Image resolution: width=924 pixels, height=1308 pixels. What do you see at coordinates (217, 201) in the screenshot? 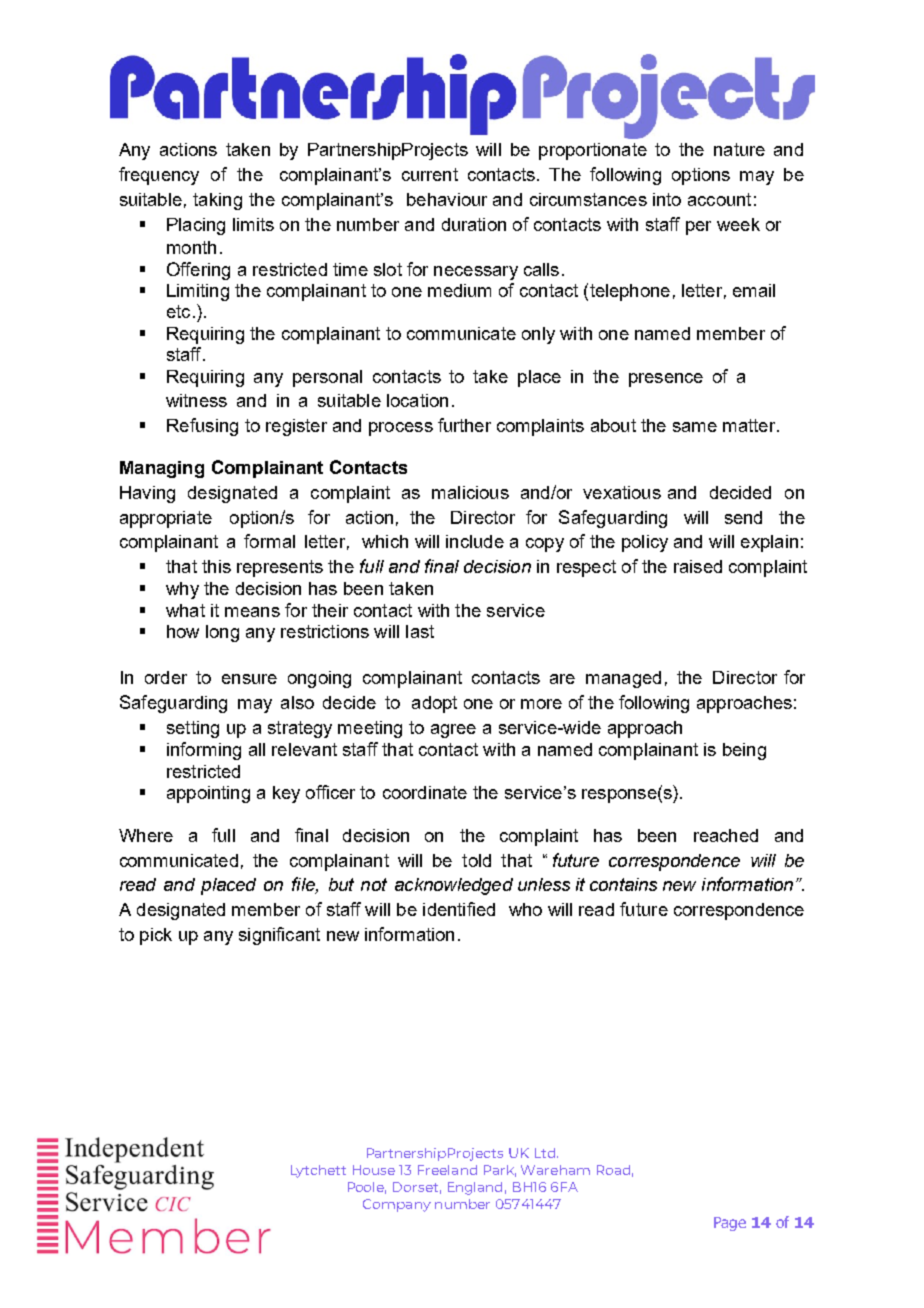
I see `taking` at bounding box center [217, 201].
